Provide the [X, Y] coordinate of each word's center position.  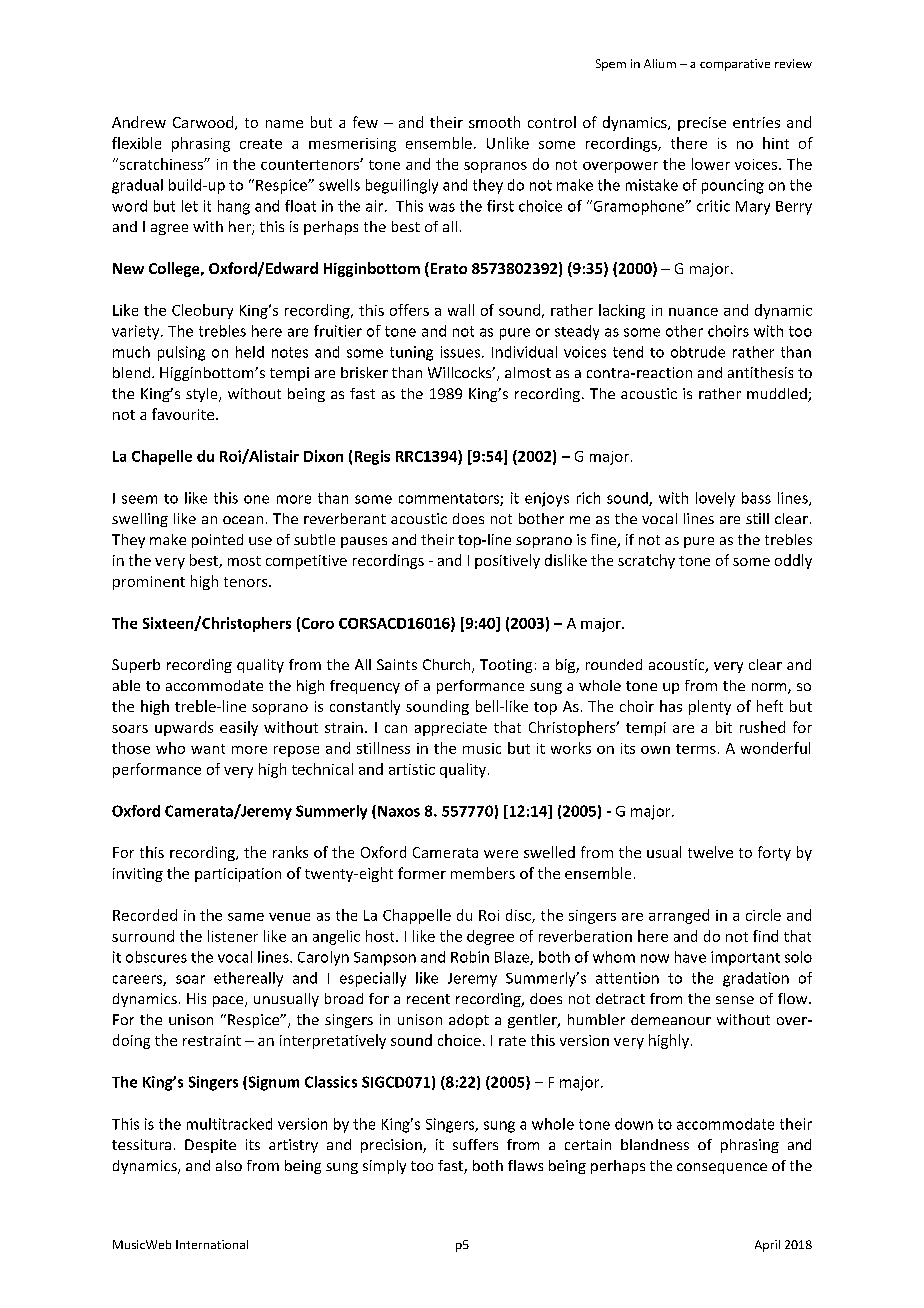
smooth [494, 122]
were [501, 854]
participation [238, 875]
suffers [475, 1144]
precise [702, 124]
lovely [715, 499]
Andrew [139, 122]
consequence [722, 1168]
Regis [372, 457]
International [212, 1244]
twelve [710, 852]
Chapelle [162, 457]
